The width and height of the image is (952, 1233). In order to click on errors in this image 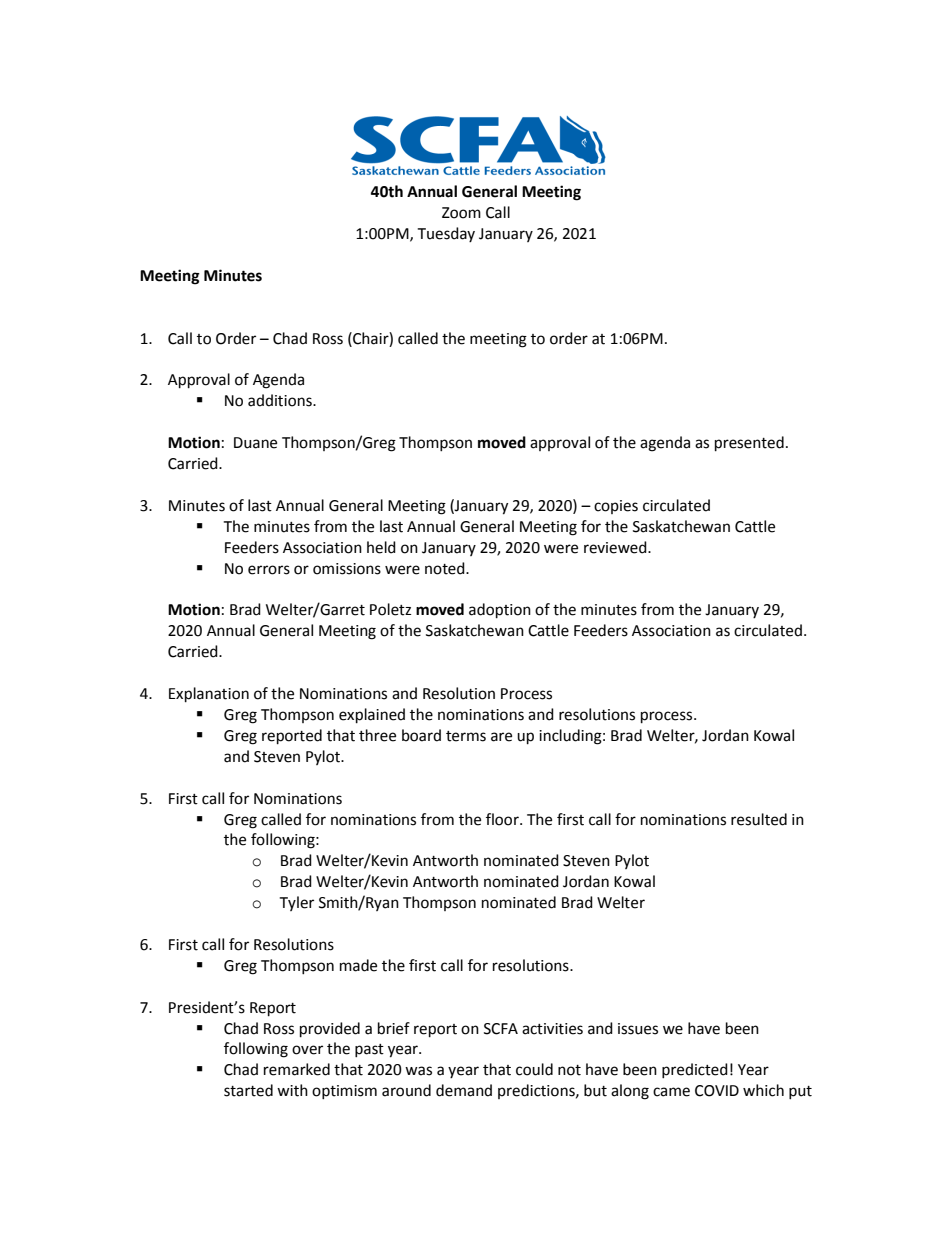, I will do `click(269, 570)`.
